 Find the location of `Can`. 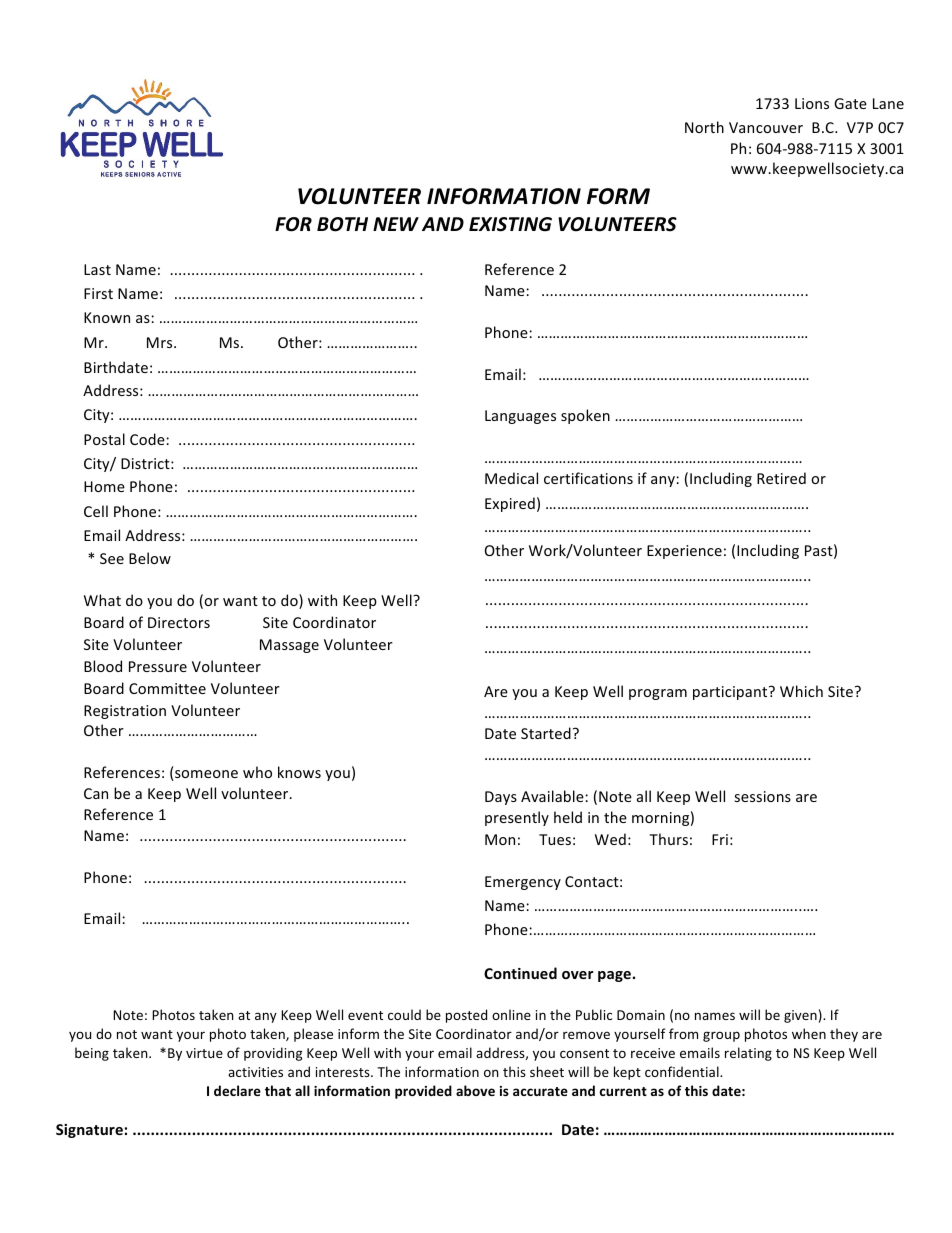

Can is located at coordinates (96, 793).
